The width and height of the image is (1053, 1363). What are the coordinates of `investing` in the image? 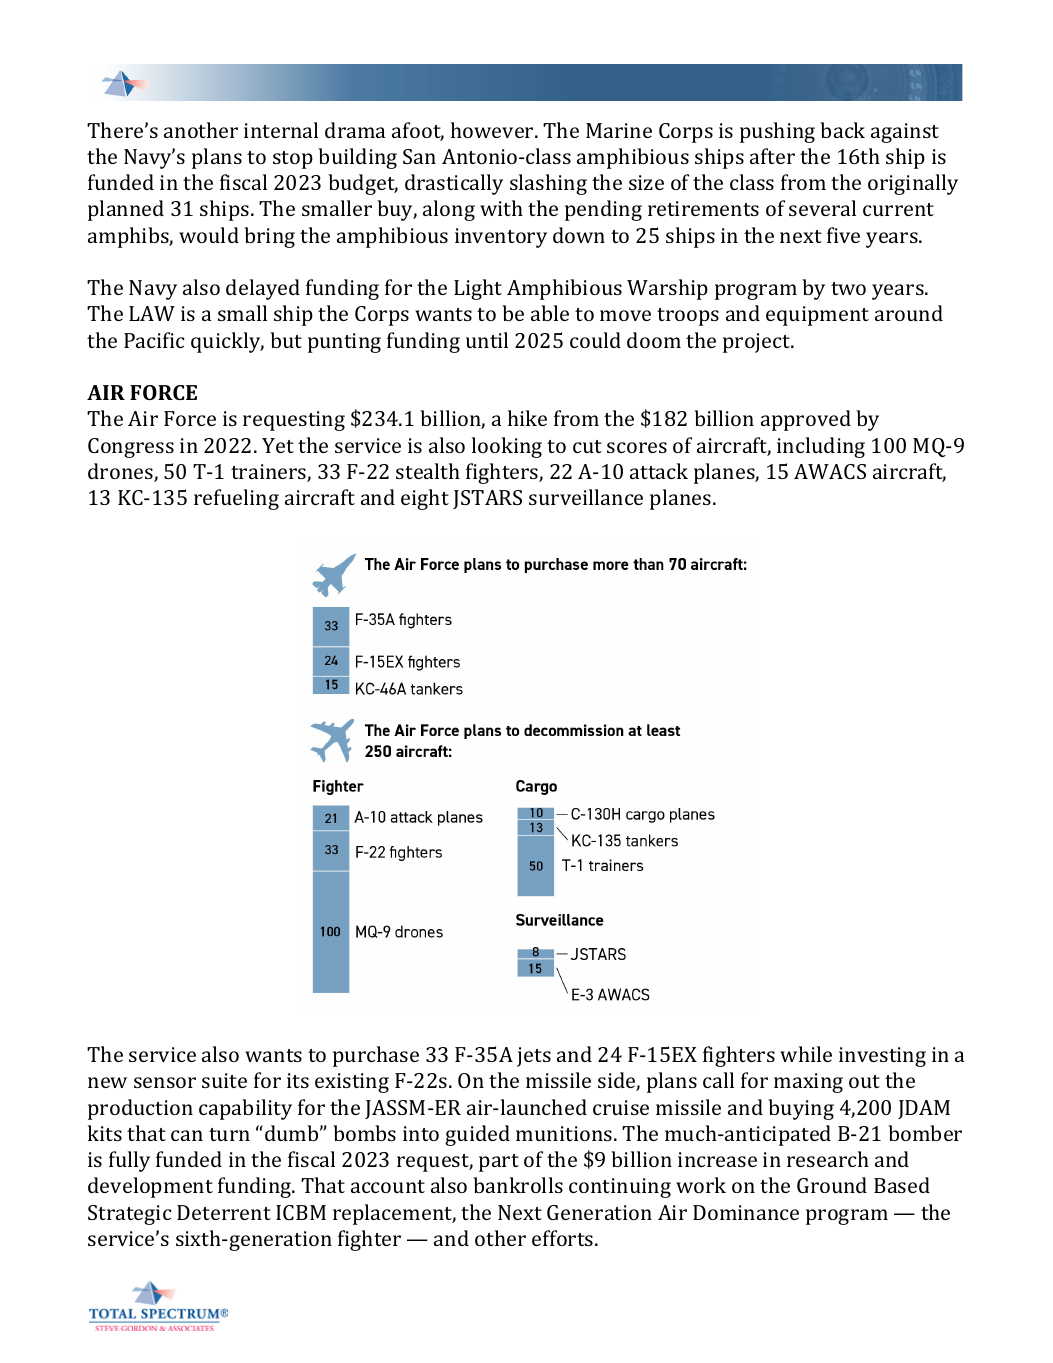 It's located at (882, 1057).
